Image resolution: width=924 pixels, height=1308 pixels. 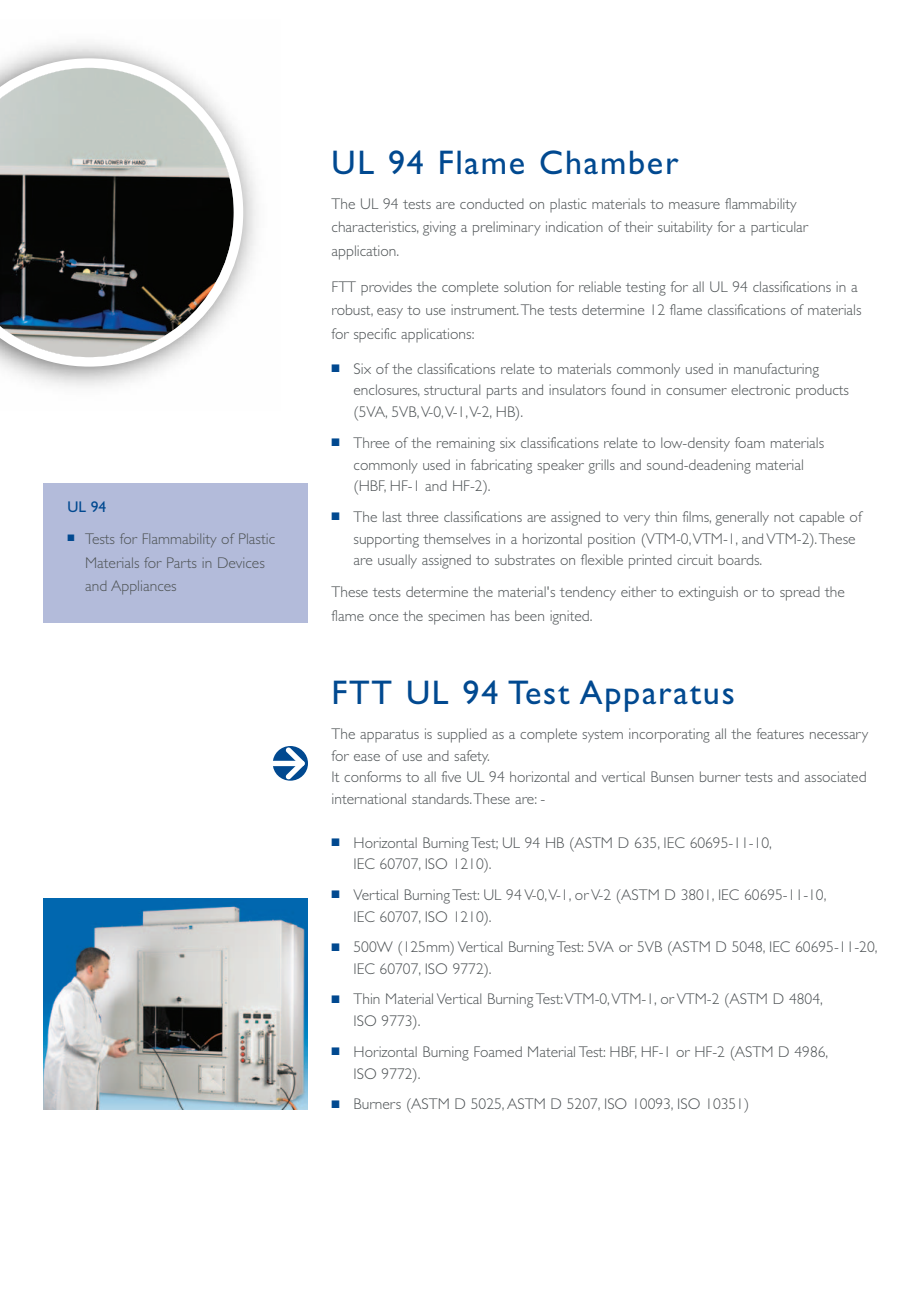 I want to click on conforms, so click(x=372, y=776).
